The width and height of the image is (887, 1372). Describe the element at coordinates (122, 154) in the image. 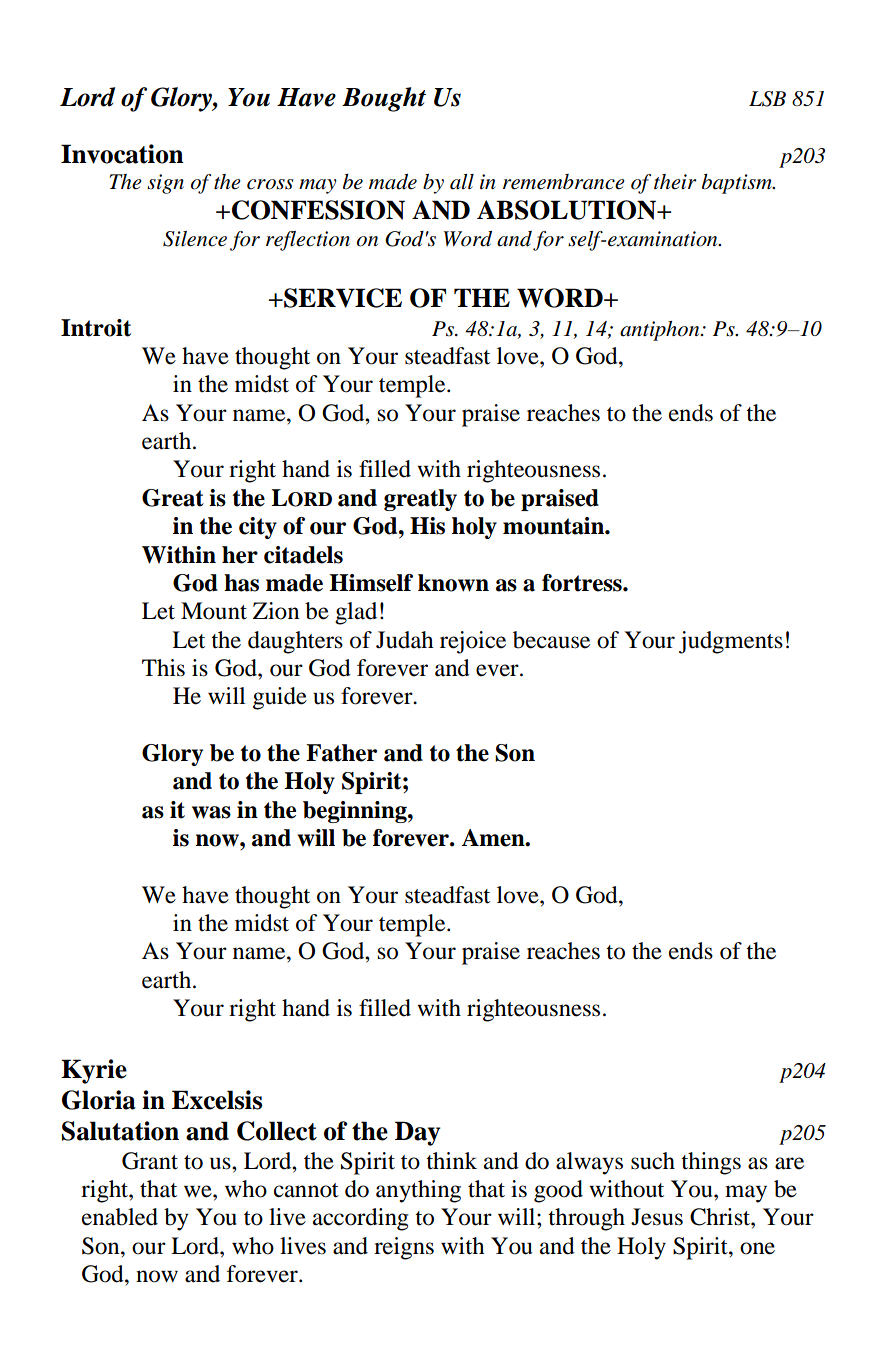

I see `Invocation` at that location.
